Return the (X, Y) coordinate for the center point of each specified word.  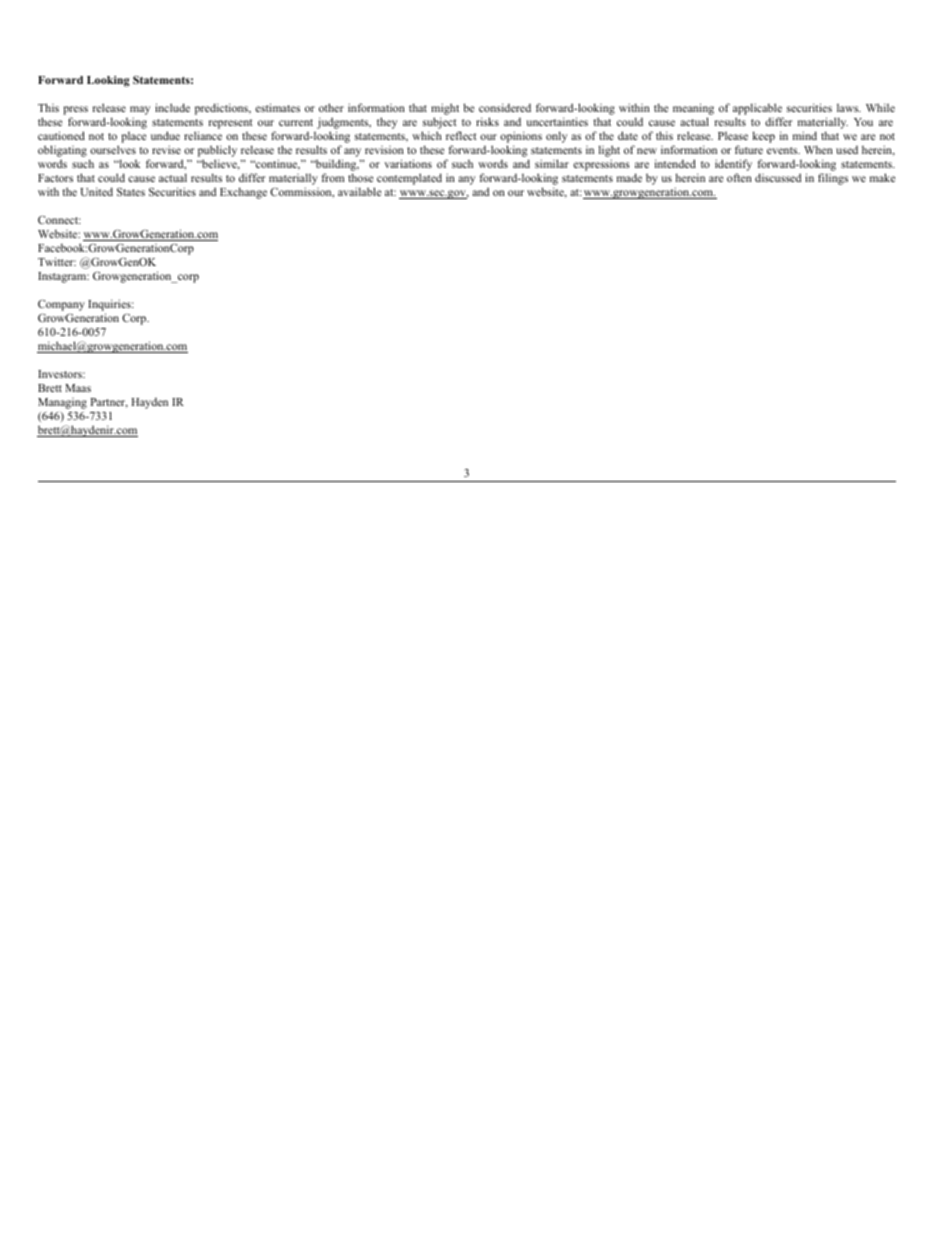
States (131, 192)
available (359, 191)
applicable (758, 110)
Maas (78, 388)
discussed (778, 177)
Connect (59, 220)
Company (61, 307)
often (739, 177)
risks (487, 121)
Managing (62, 403)
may (140, 112)
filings (833, 179)
